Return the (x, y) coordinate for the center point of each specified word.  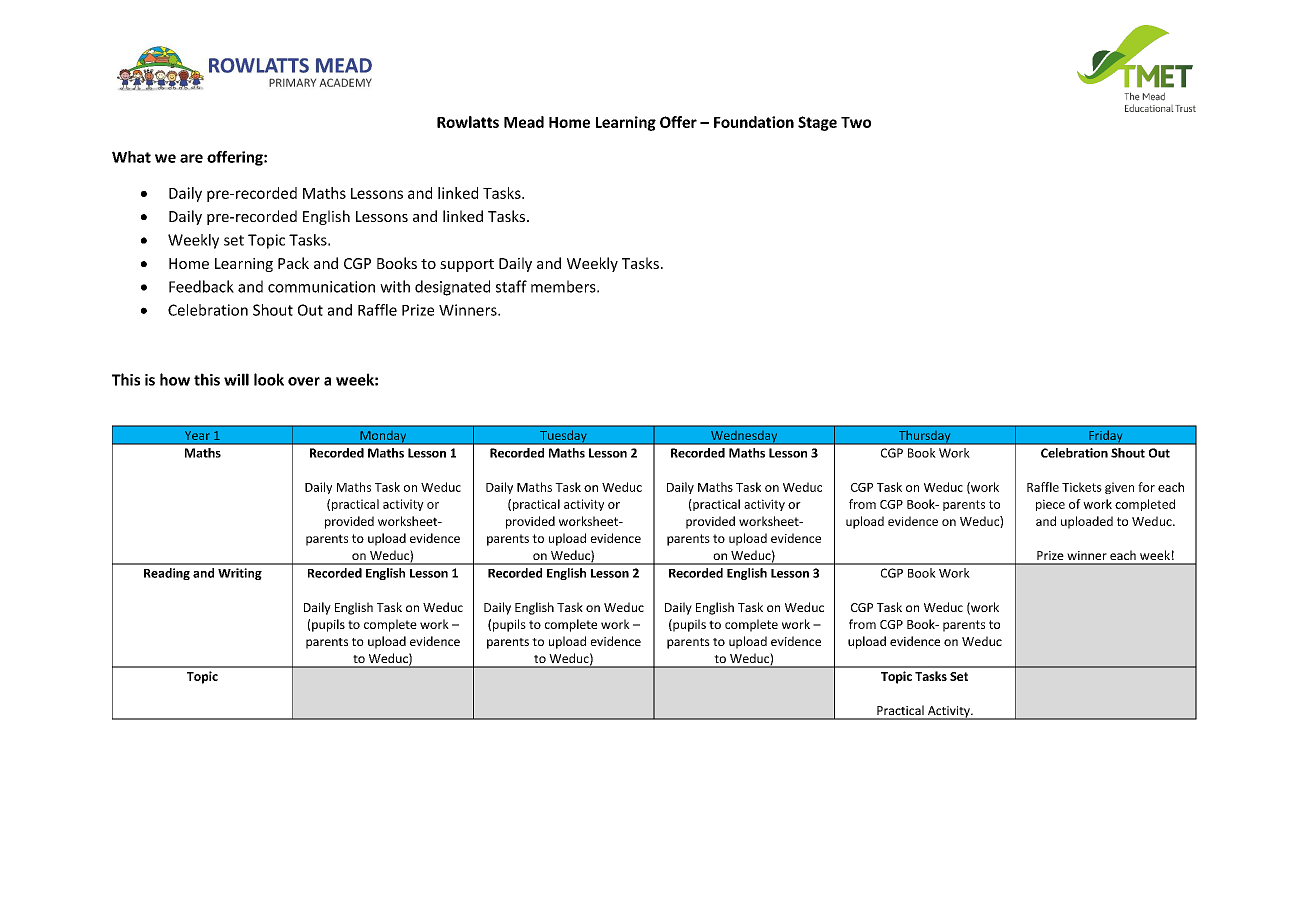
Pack (293, 263)
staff (511, 286)
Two (856, 122)
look (269, 379)
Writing (240, 574)
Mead (524, 122)
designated (452, 288)
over (304, 381)
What (131, 157)
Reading (167, 574)
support (467, 265)
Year (196, 435)
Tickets (1082, 487)
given (1119, 488)
